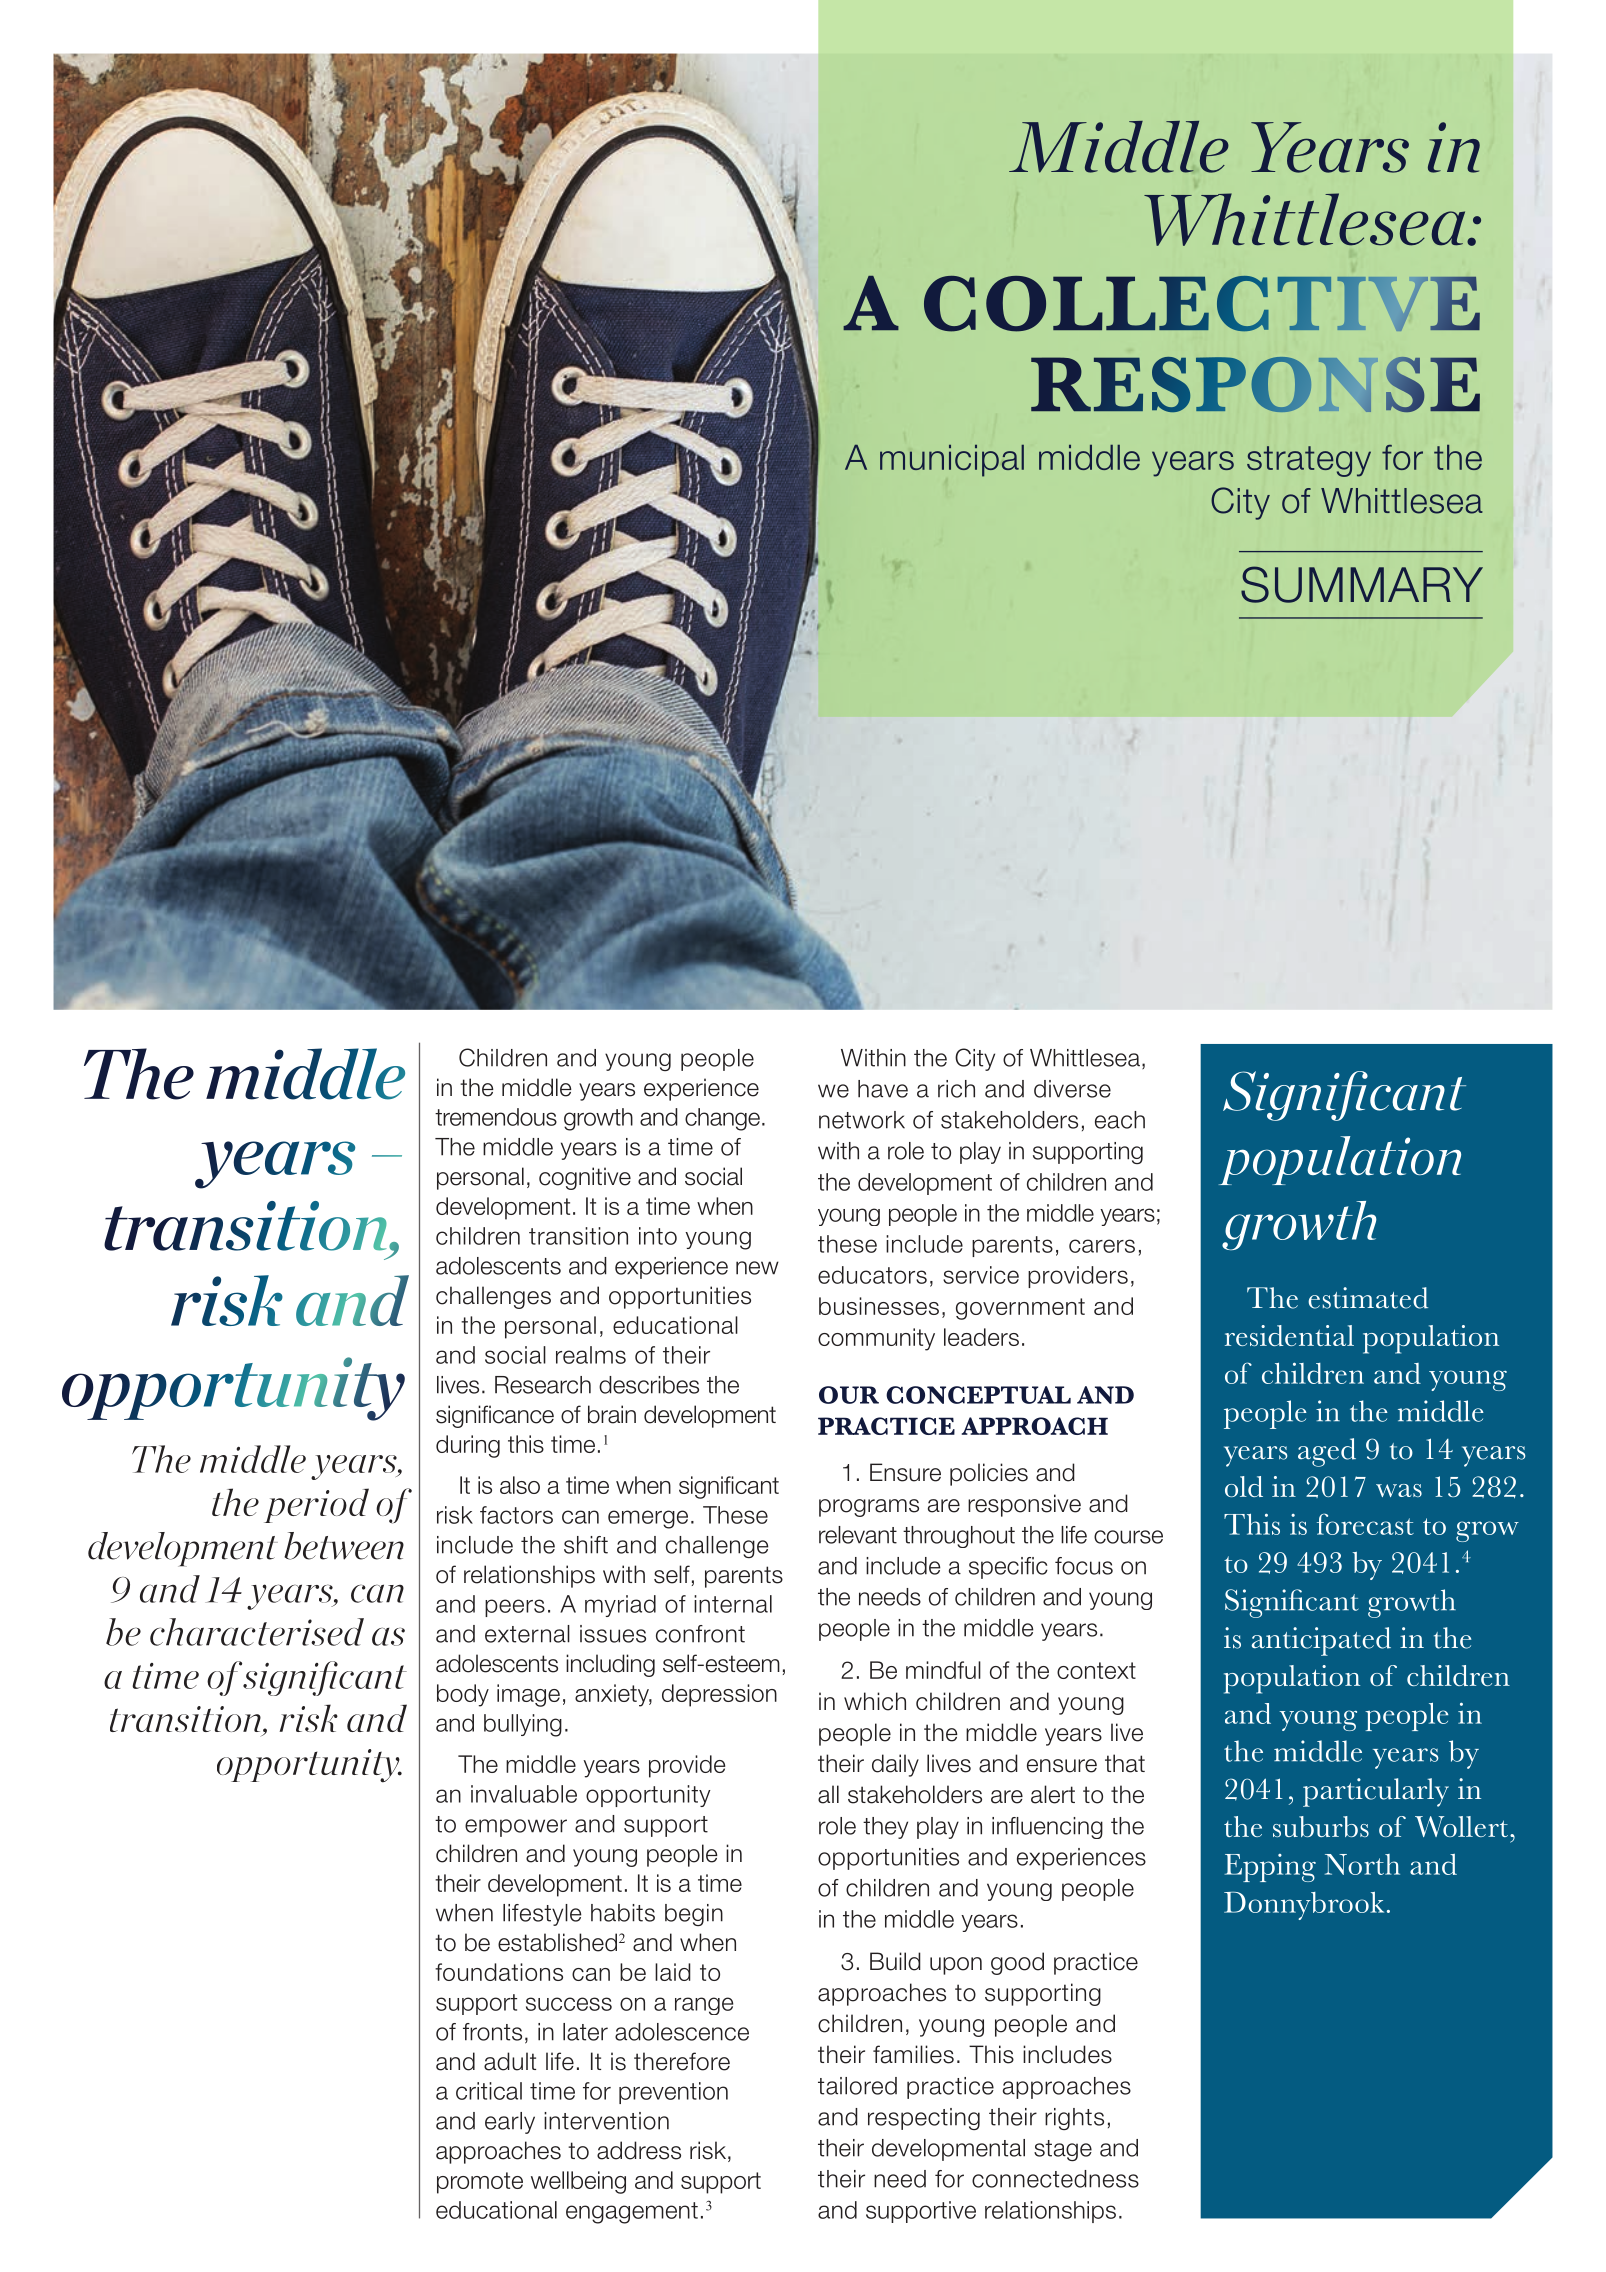 This page has height=2272, width=1606. I want to click on relevant, so click(858, 1535).
